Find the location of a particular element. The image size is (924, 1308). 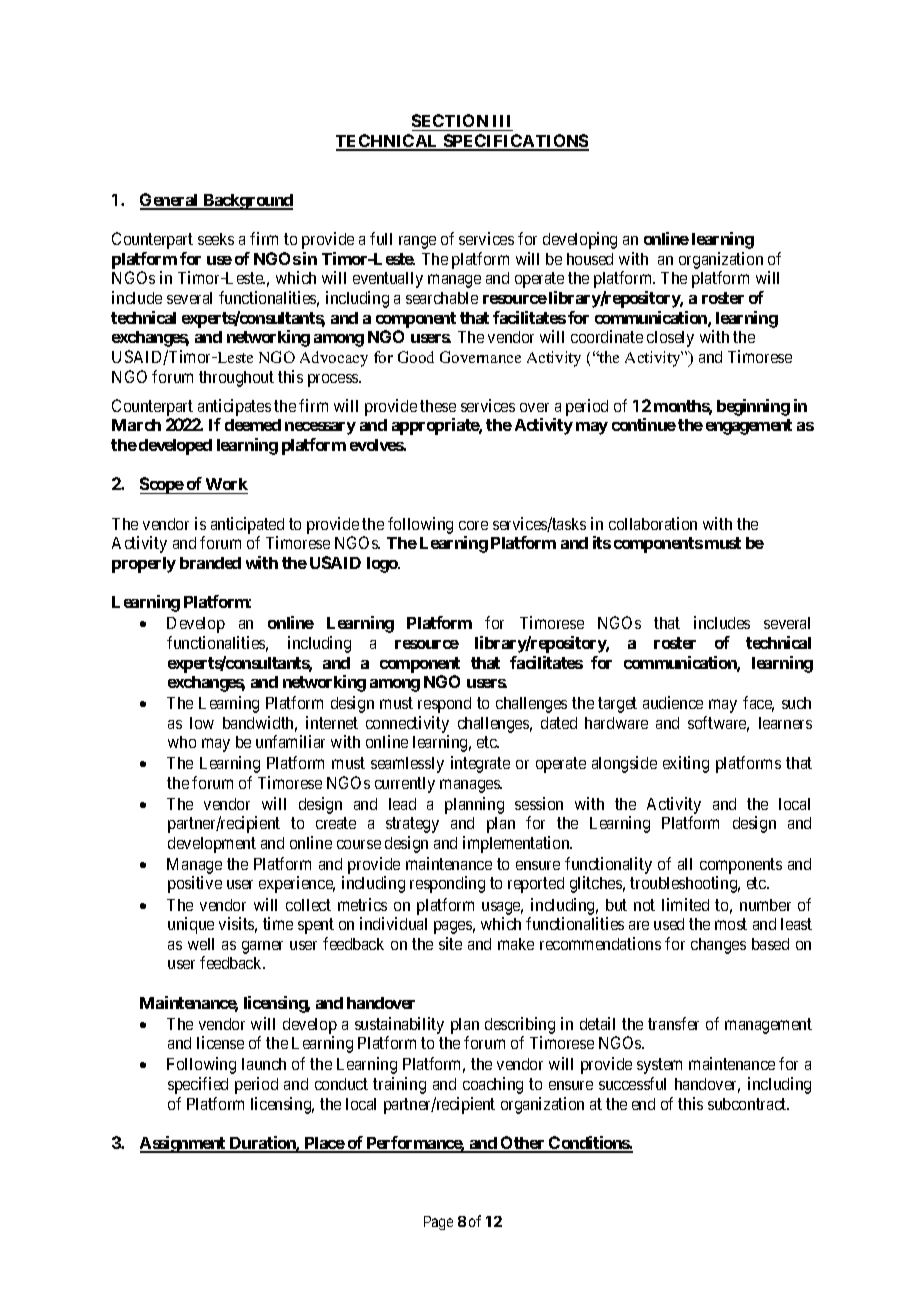

implementation is located at coordinates (517, 844).
